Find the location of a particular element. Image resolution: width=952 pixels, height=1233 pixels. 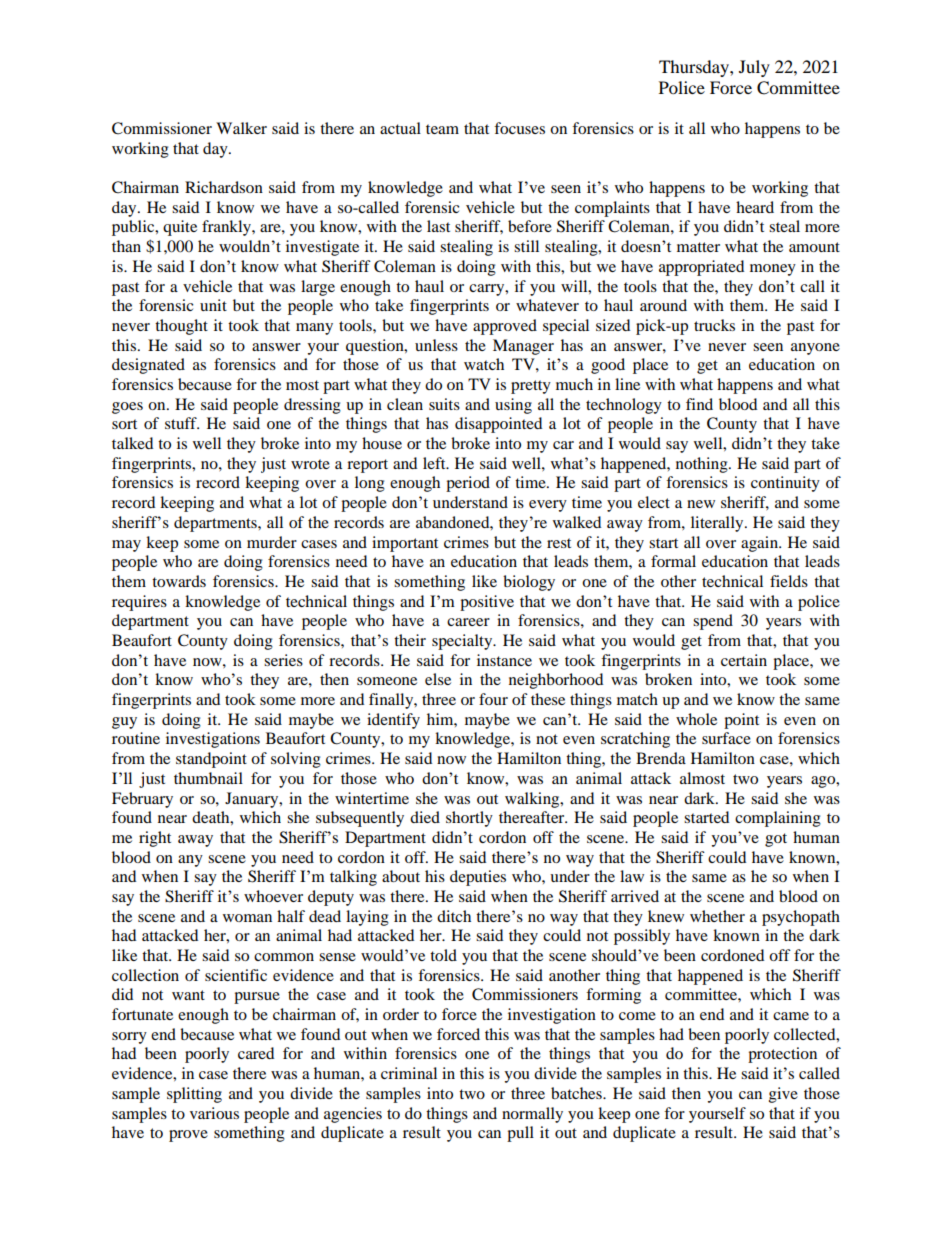

July is located at coordinates (754, 68).
